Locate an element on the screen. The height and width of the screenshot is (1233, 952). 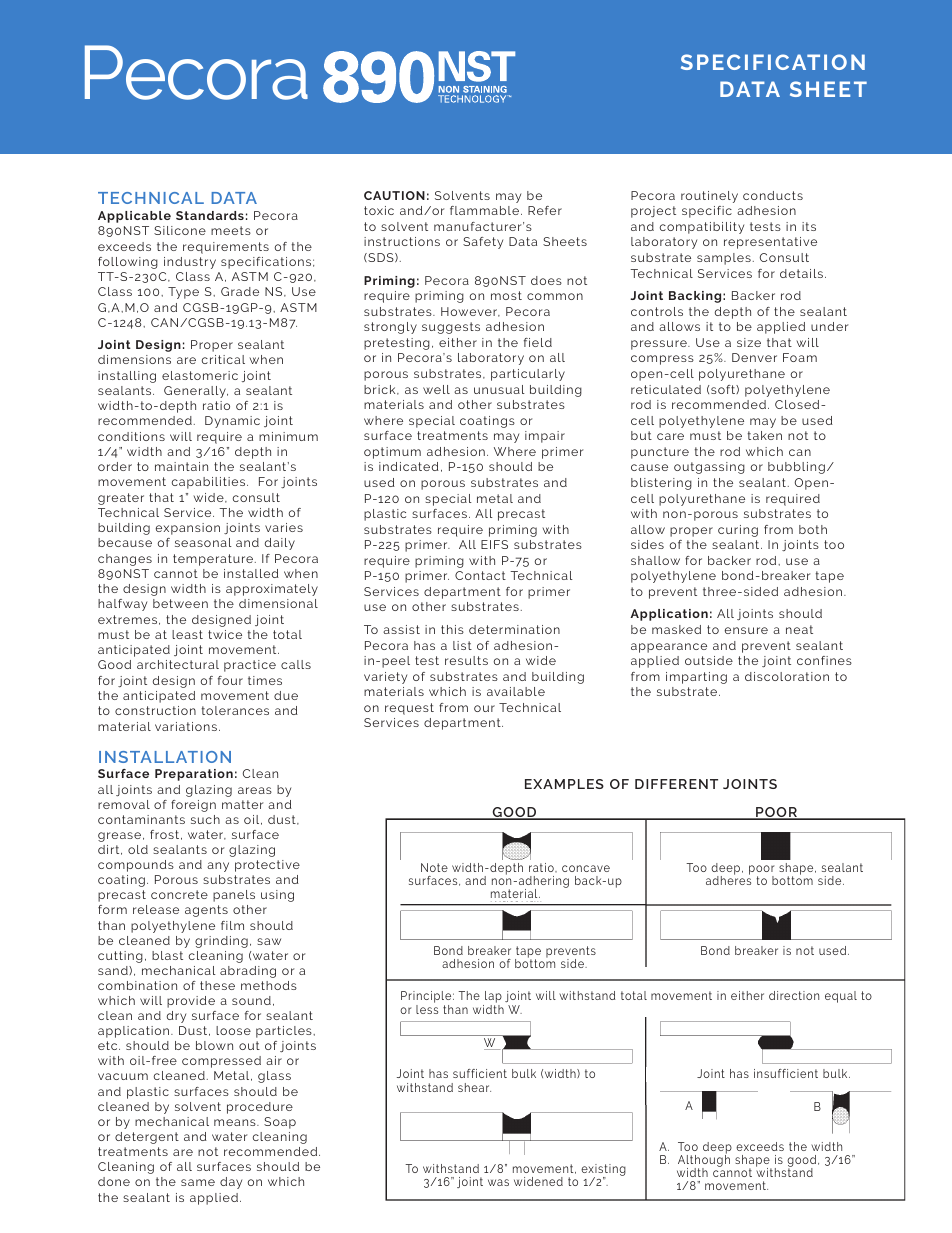
Dynamic is located at coordinates (232, 422).
